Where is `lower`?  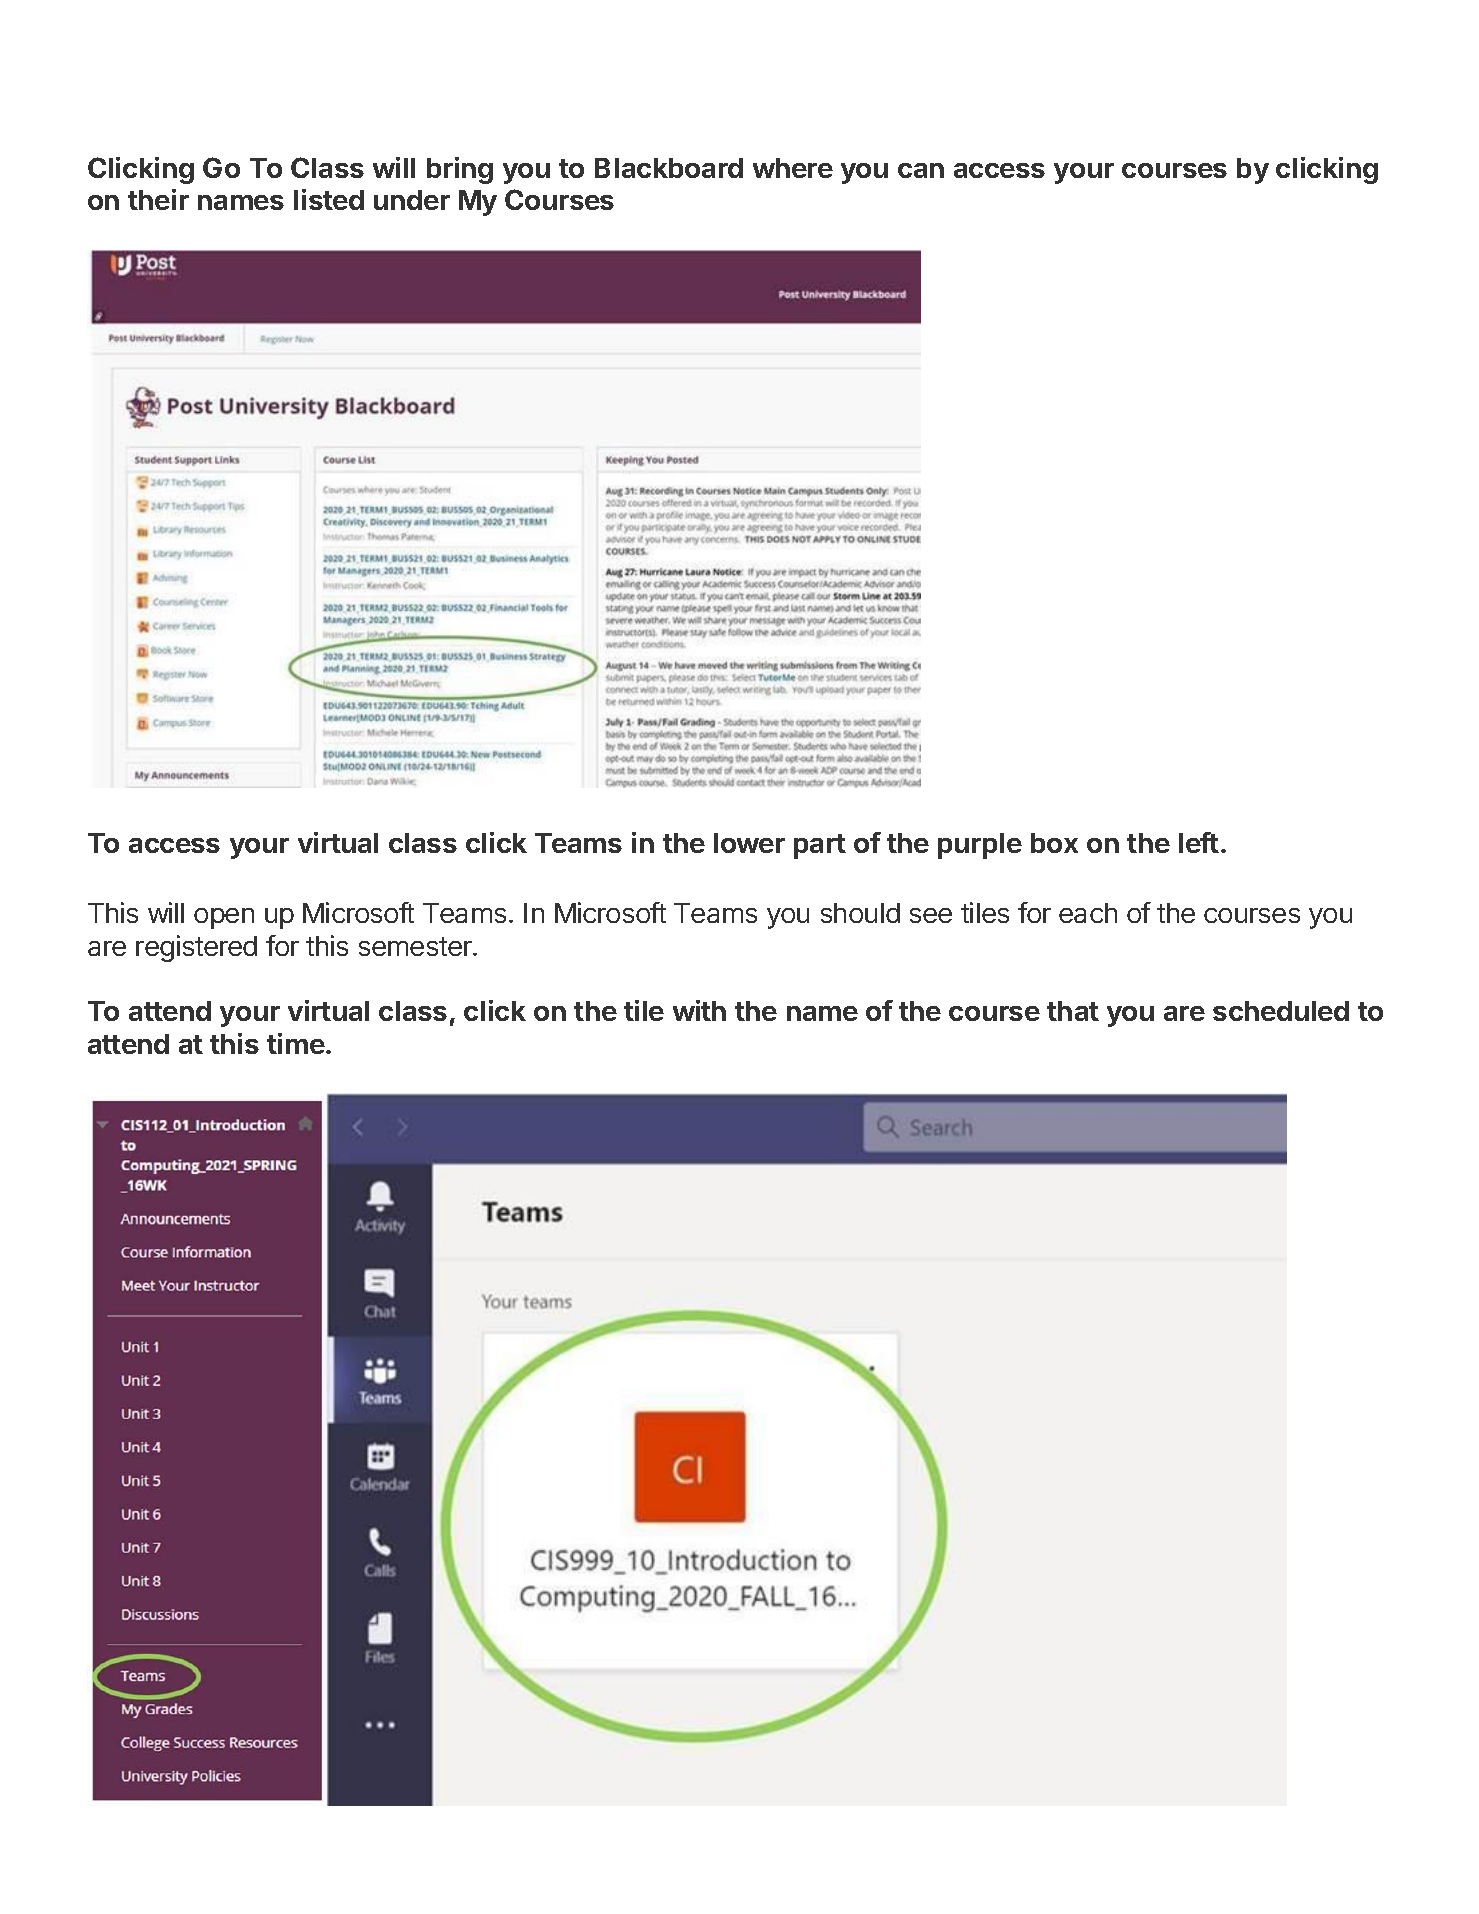 lower is located at coordinates (749, 843).
